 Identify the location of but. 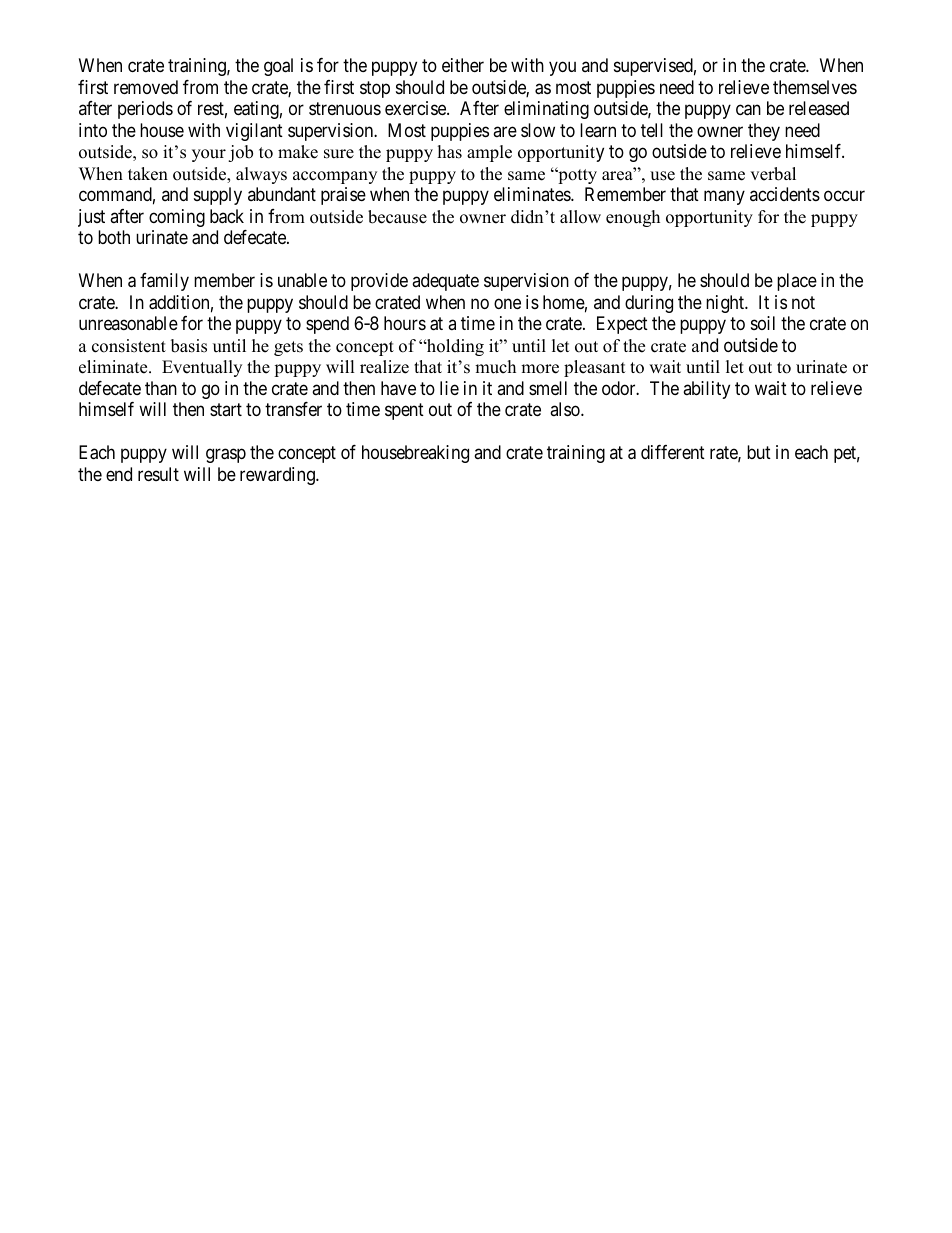
(759, 452).
